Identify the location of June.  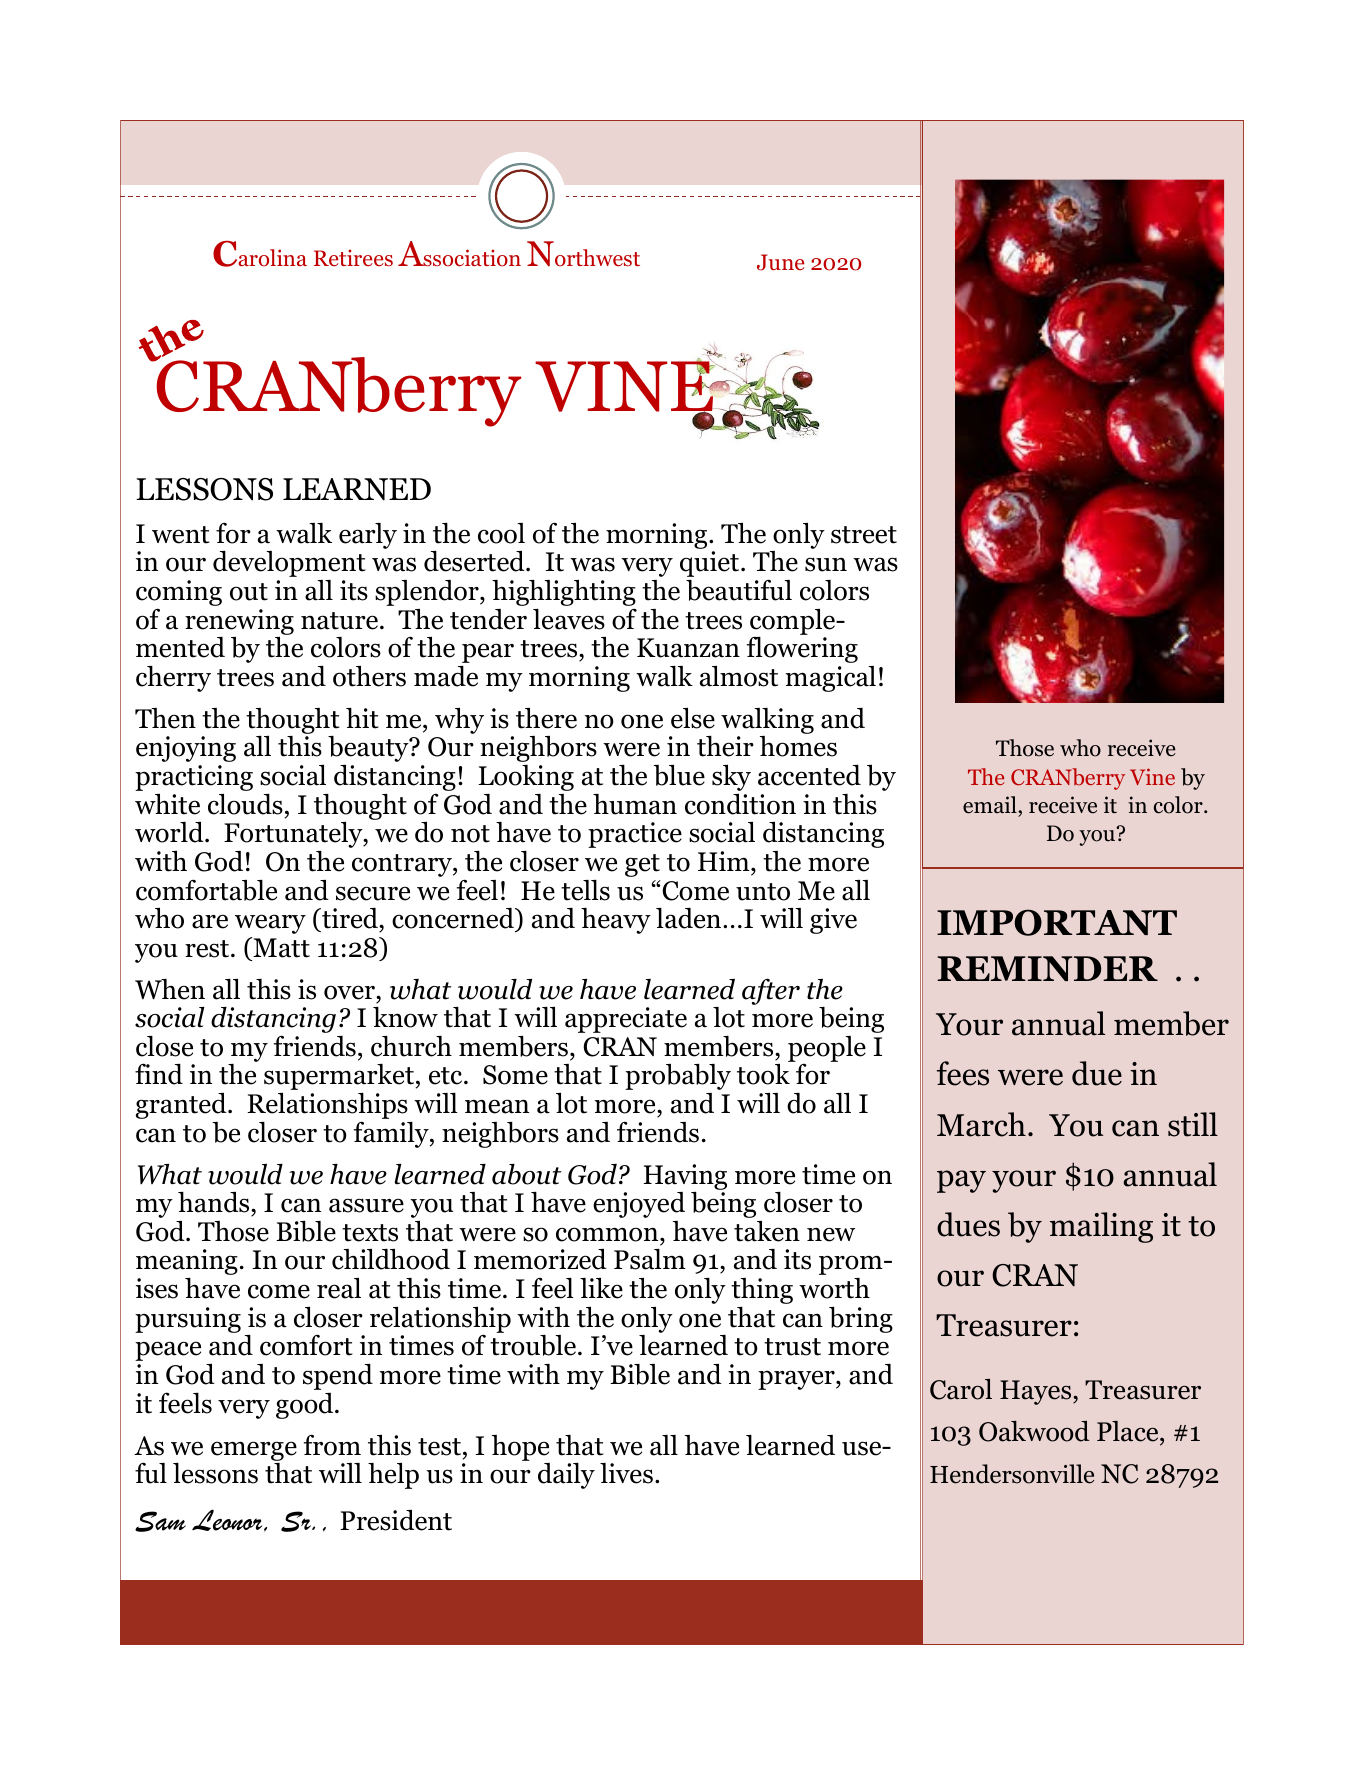
(781, 262).
